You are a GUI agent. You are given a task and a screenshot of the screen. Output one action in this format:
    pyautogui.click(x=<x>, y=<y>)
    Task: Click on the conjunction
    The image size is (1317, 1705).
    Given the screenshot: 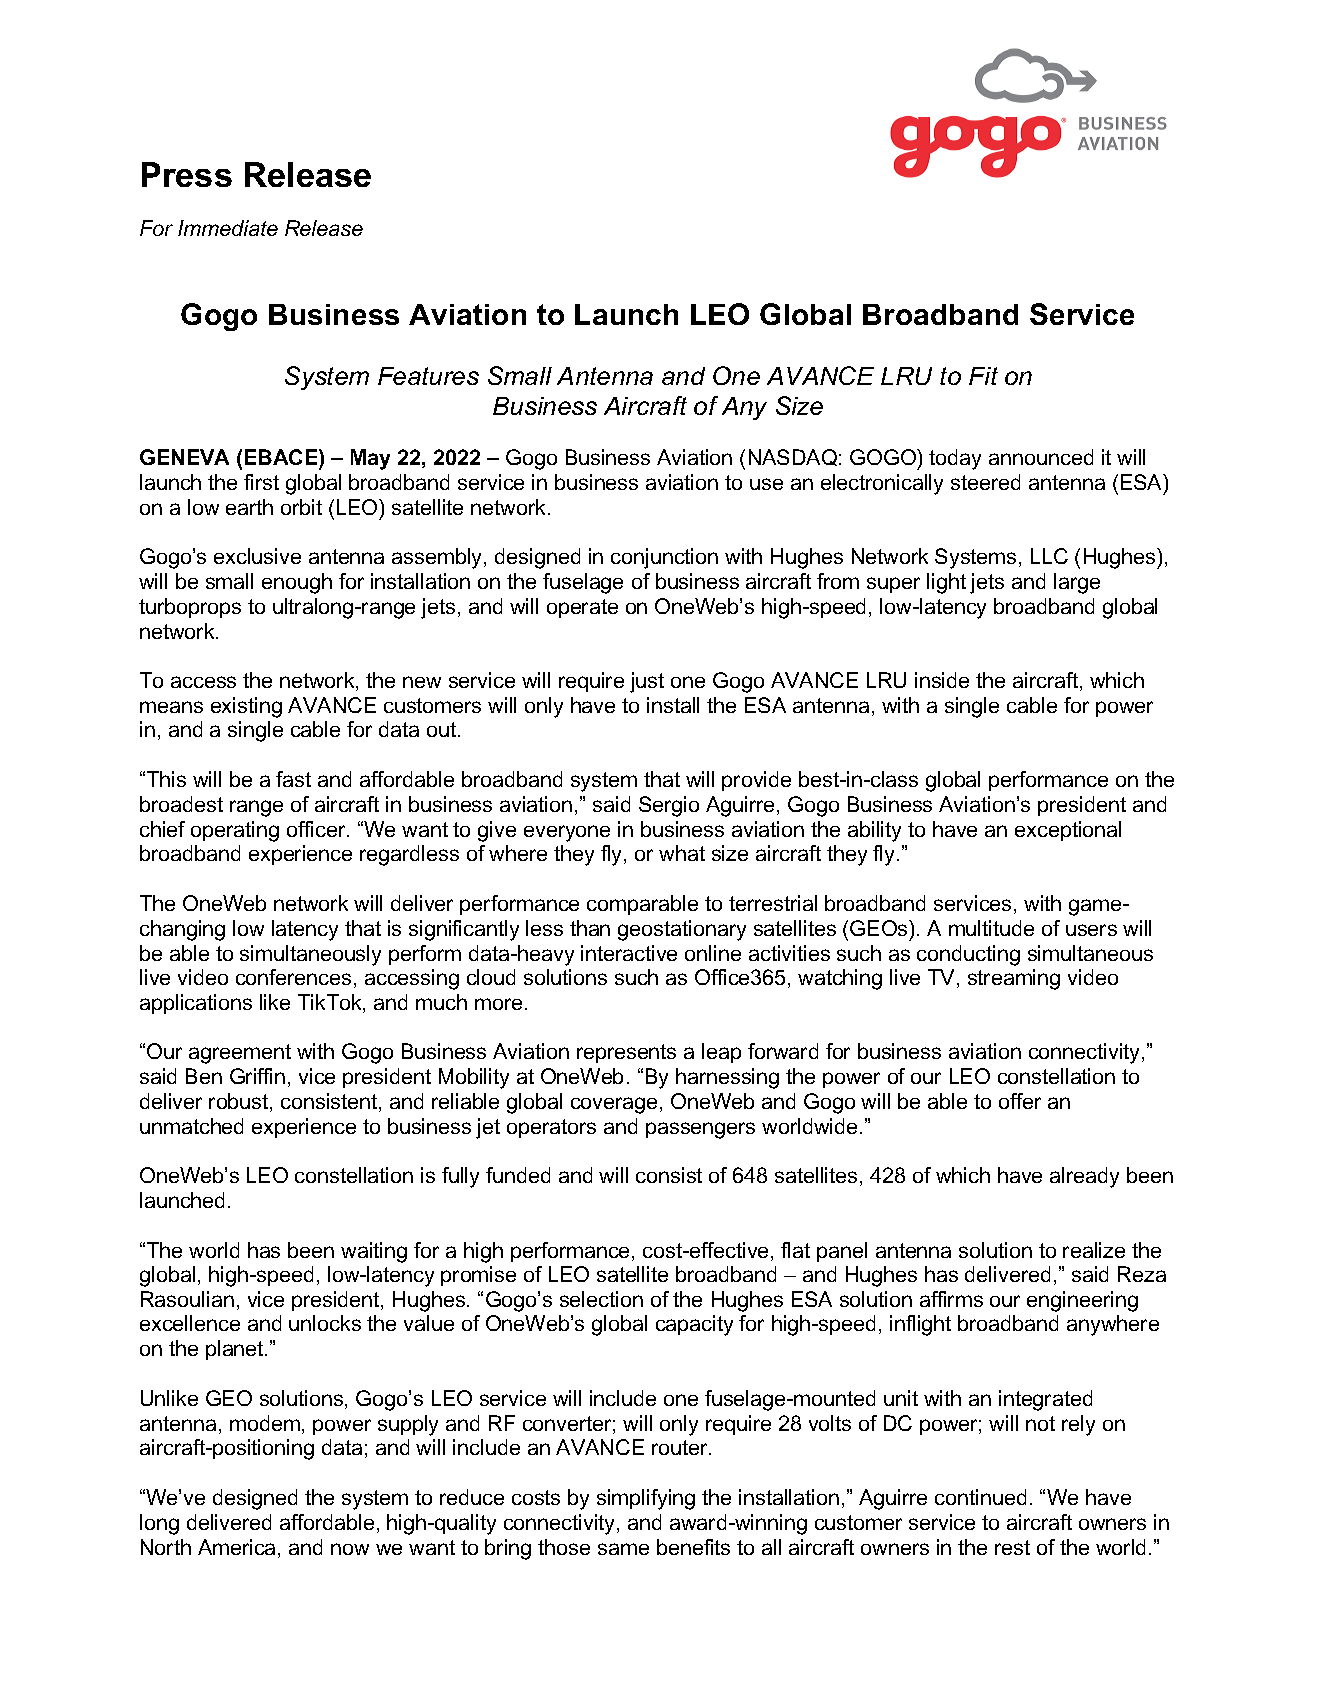 What is the action you would take?
    pyautogui.click(x=664, y=558)
